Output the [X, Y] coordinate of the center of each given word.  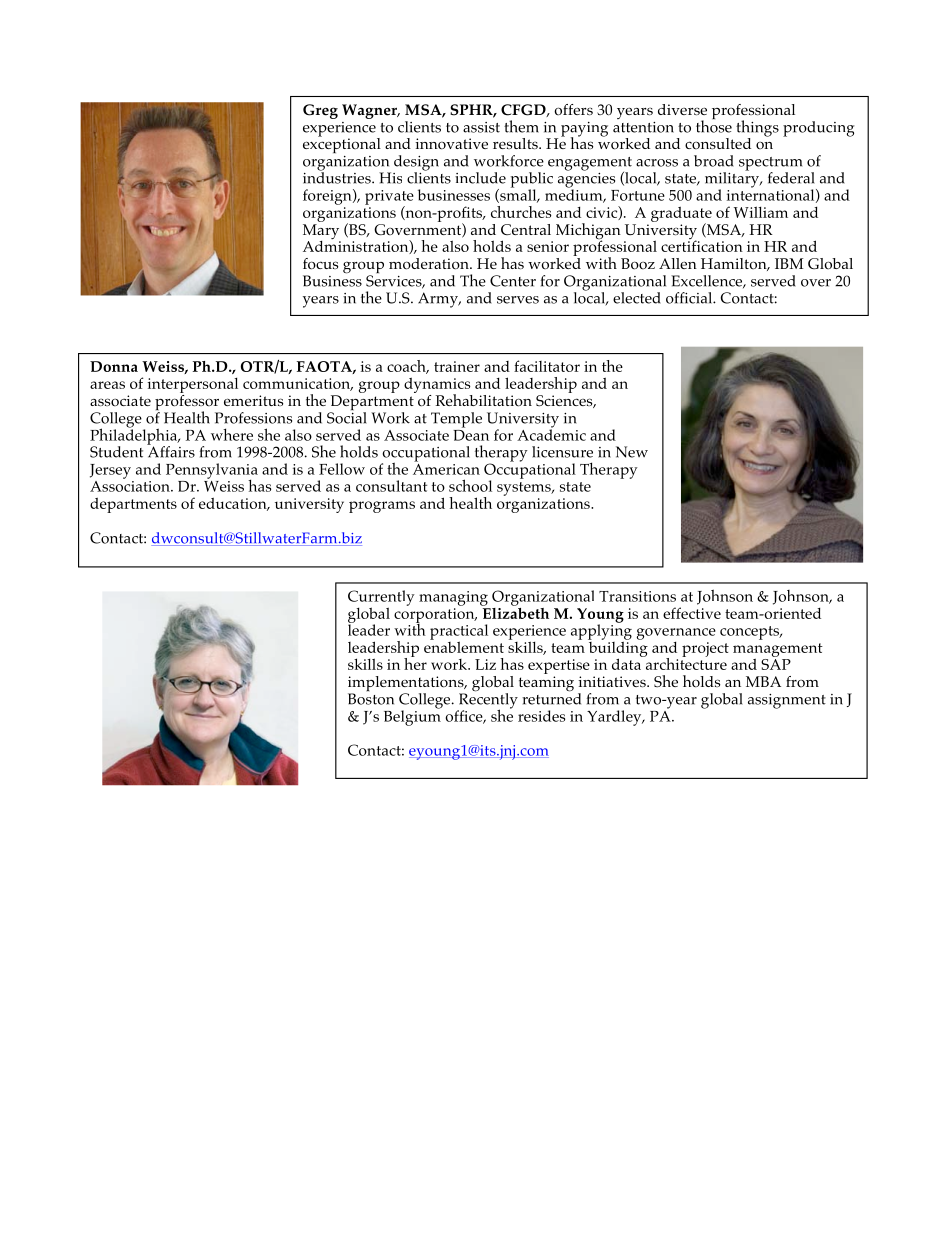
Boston [371, 699]
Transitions [637, 596]
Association [131, 485]
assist [481, 127]
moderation [430, 264]
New [632, 452]
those [714, 125]
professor [188, 402]
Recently [487, 701]
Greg [320, 111]
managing [453, 598]
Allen [678, 263]
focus [320, 264]
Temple [456, 420]
